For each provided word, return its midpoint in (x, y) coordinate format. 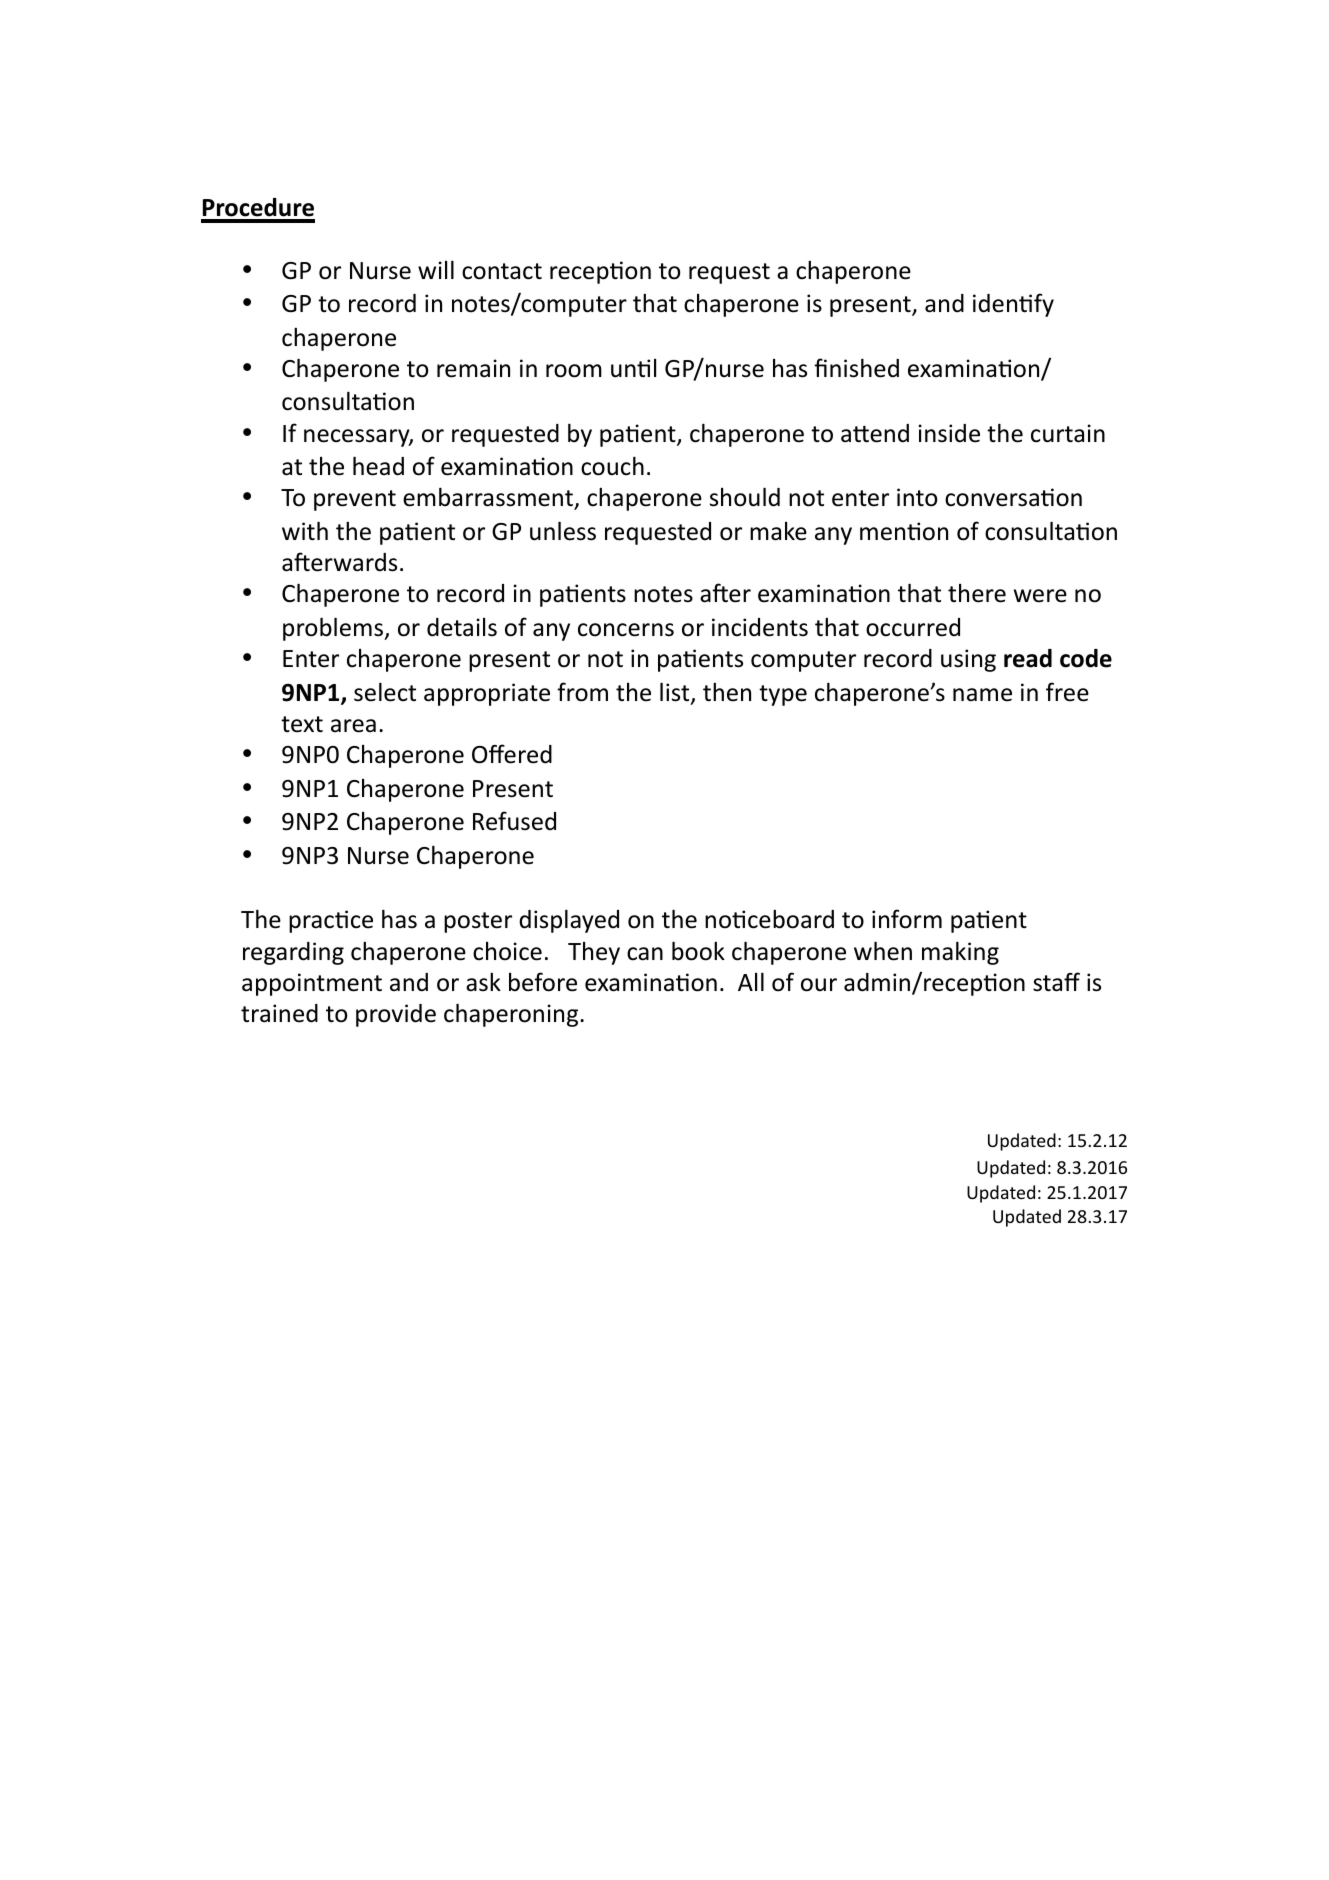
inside (949, 433)
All (751, 981)
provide (396, 1015)
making (960, 953)
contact (502, 271)
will (436, 269)
